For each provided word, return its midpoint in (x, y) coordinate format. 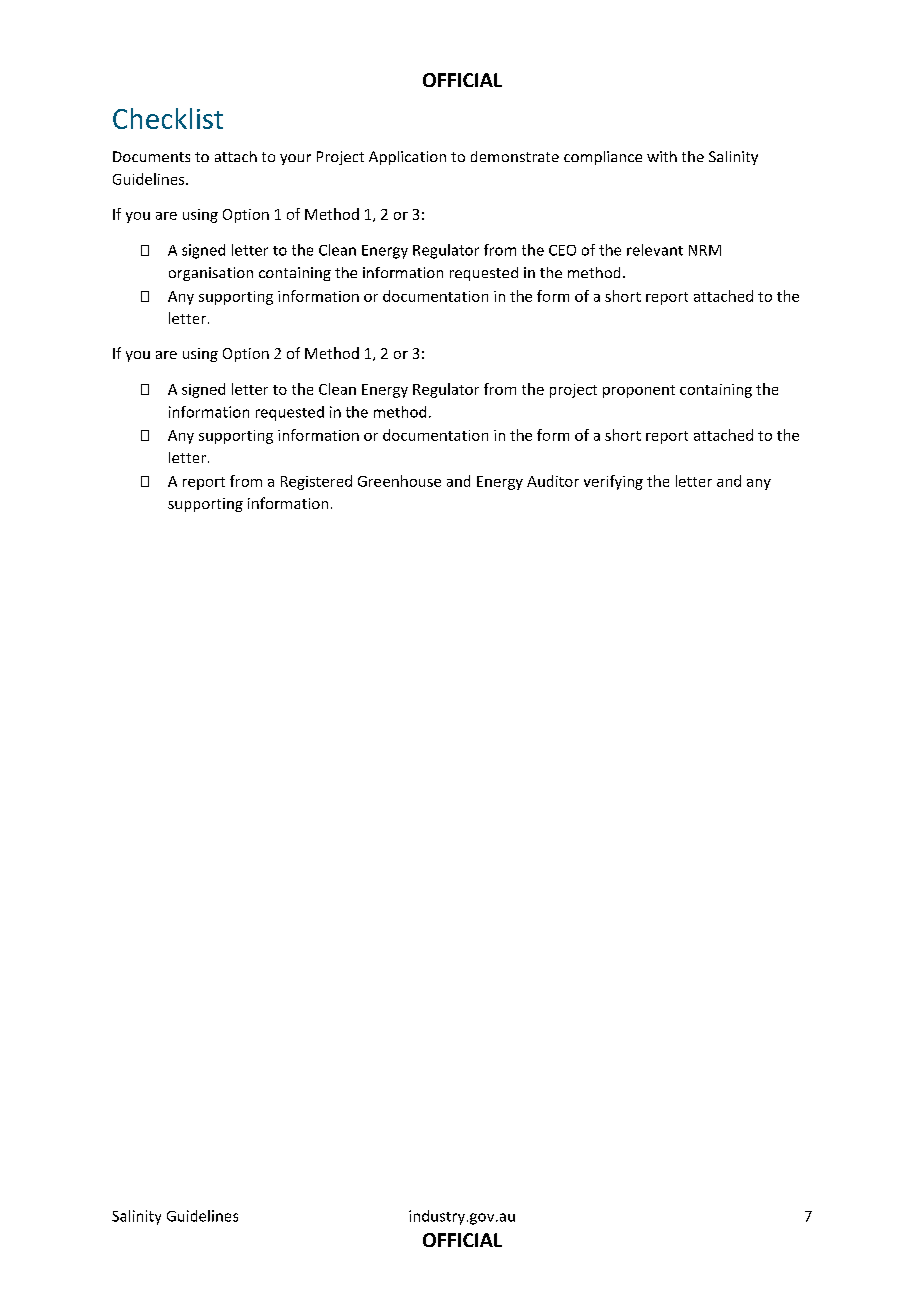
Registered (316, 482)
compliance (603, 158)
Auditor (553, 481)
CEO (562, 250)
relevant (655, 250)
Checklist (168, 118)
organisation (211, 274)
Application (407, 158)
